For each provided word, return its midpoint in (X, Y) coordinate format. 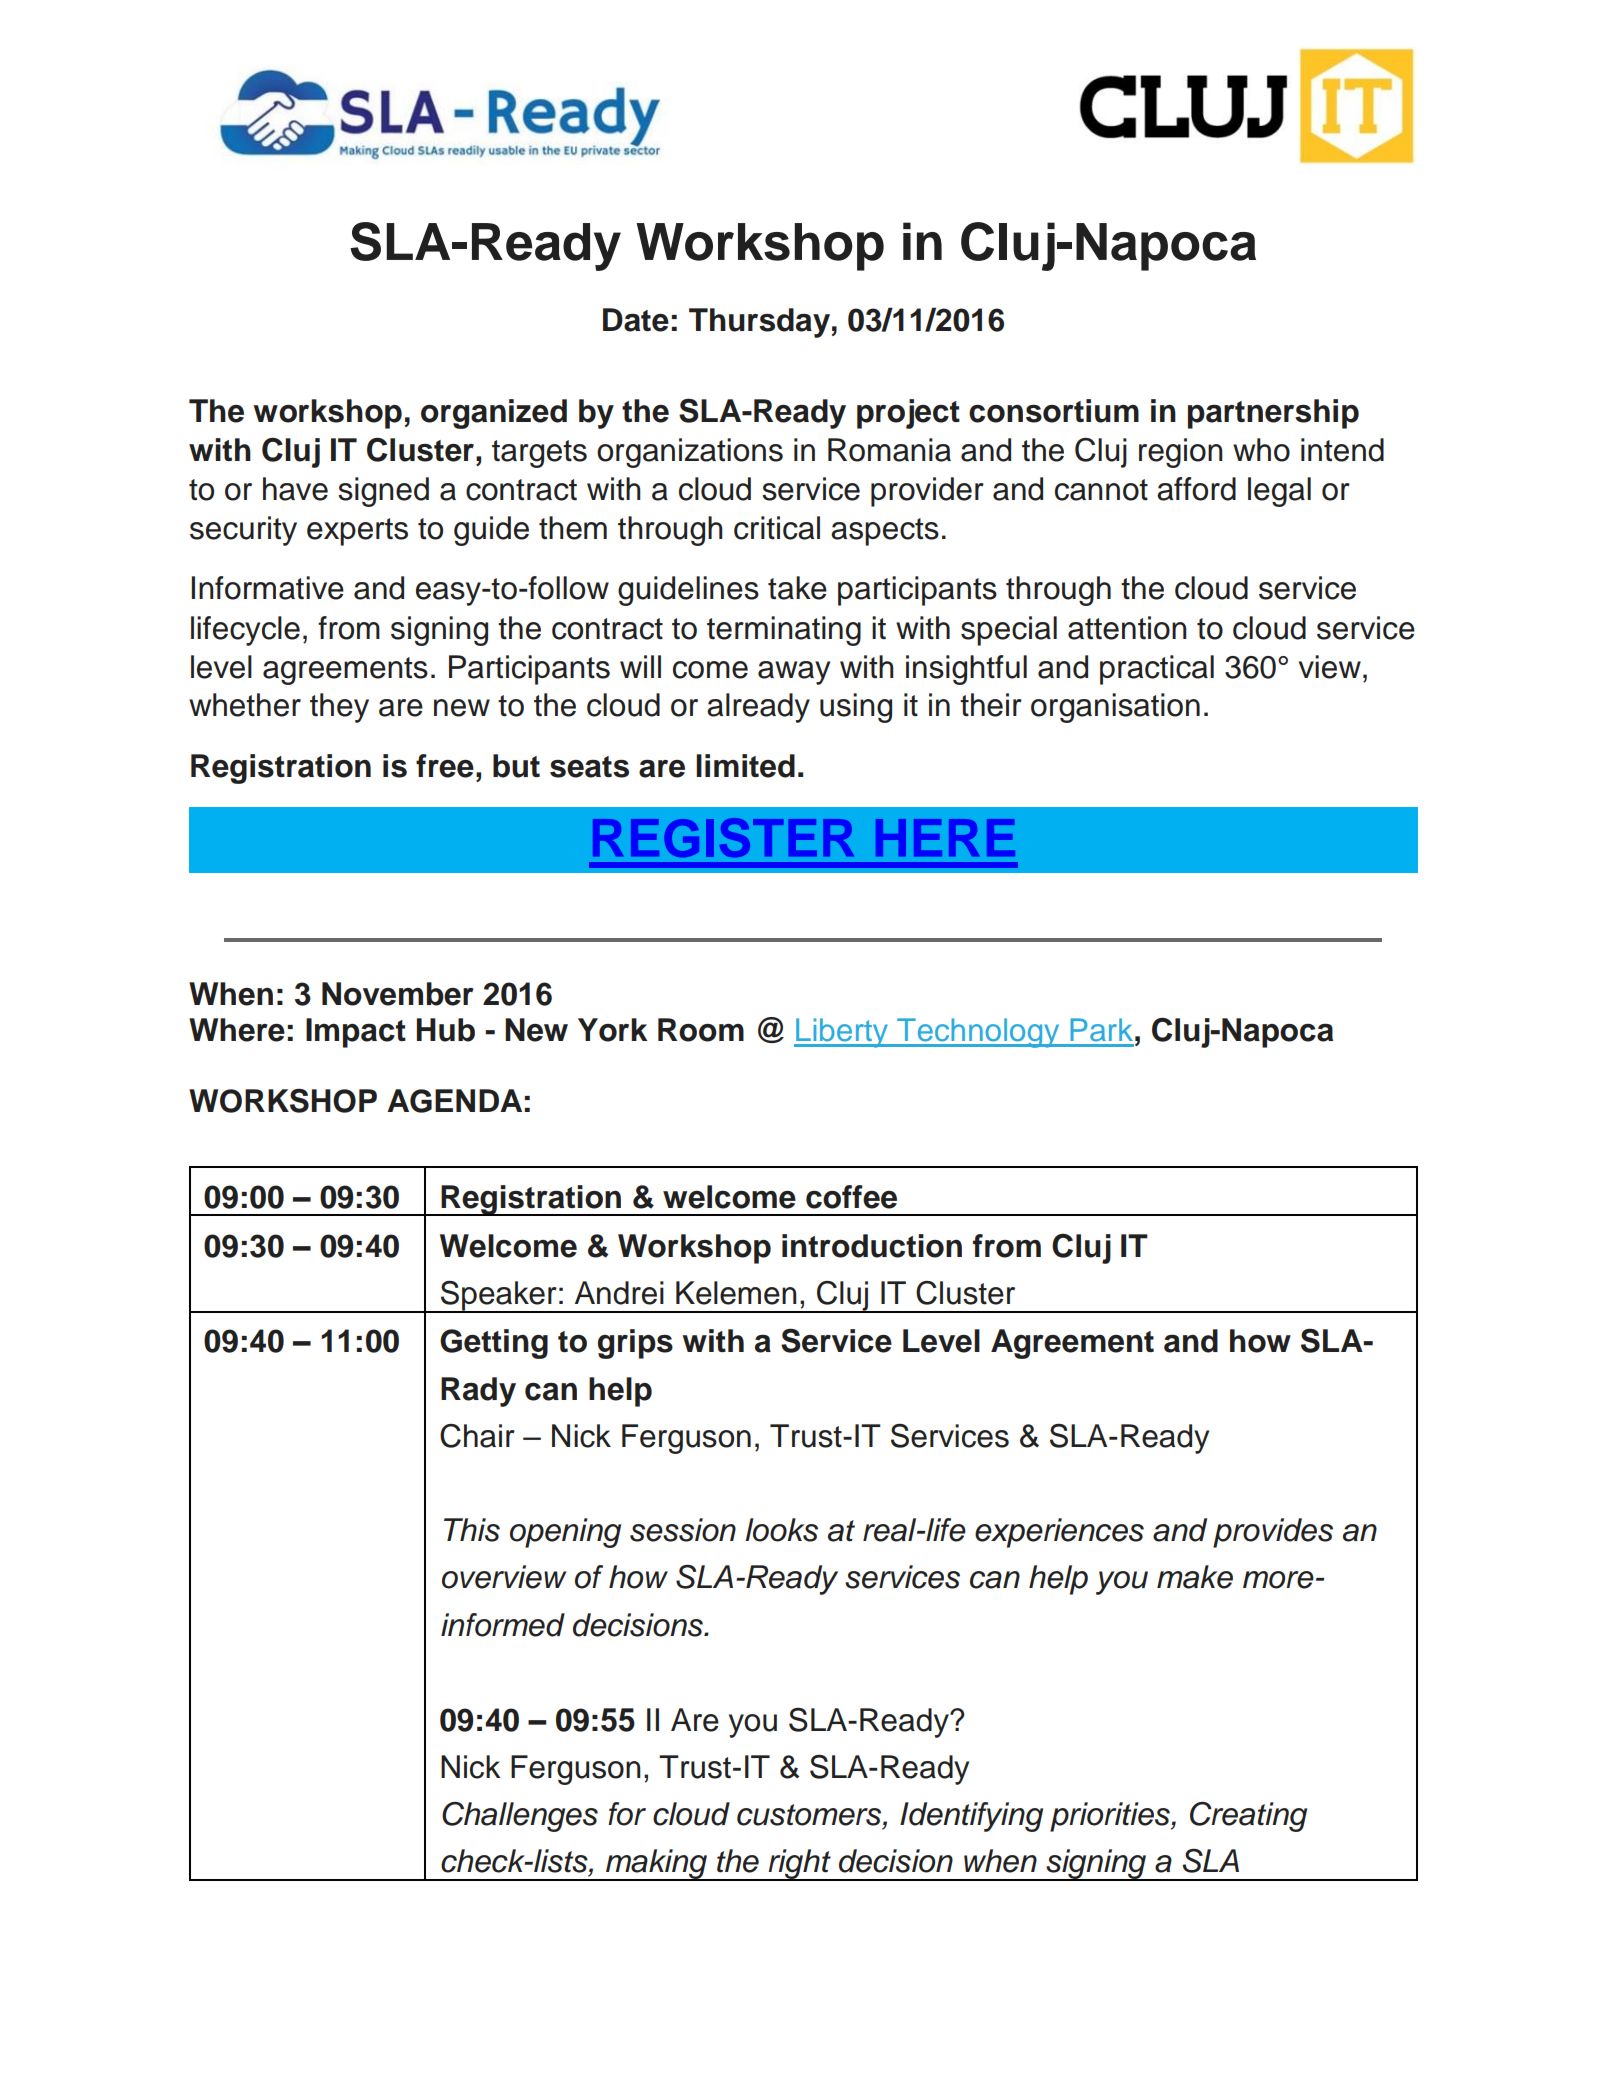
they (339, 708)
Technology (978, 1033)
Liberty (842, 1033)
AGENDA (454, 1101)
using (856, 708)
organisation (1115, 708)
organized (494, 414)
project (908, 414)
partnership (1273, 414)
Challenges (520, 1817)
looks (781, 1530)
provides (1273, 1533)
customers (810, 1816)
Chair (477, 1436)
